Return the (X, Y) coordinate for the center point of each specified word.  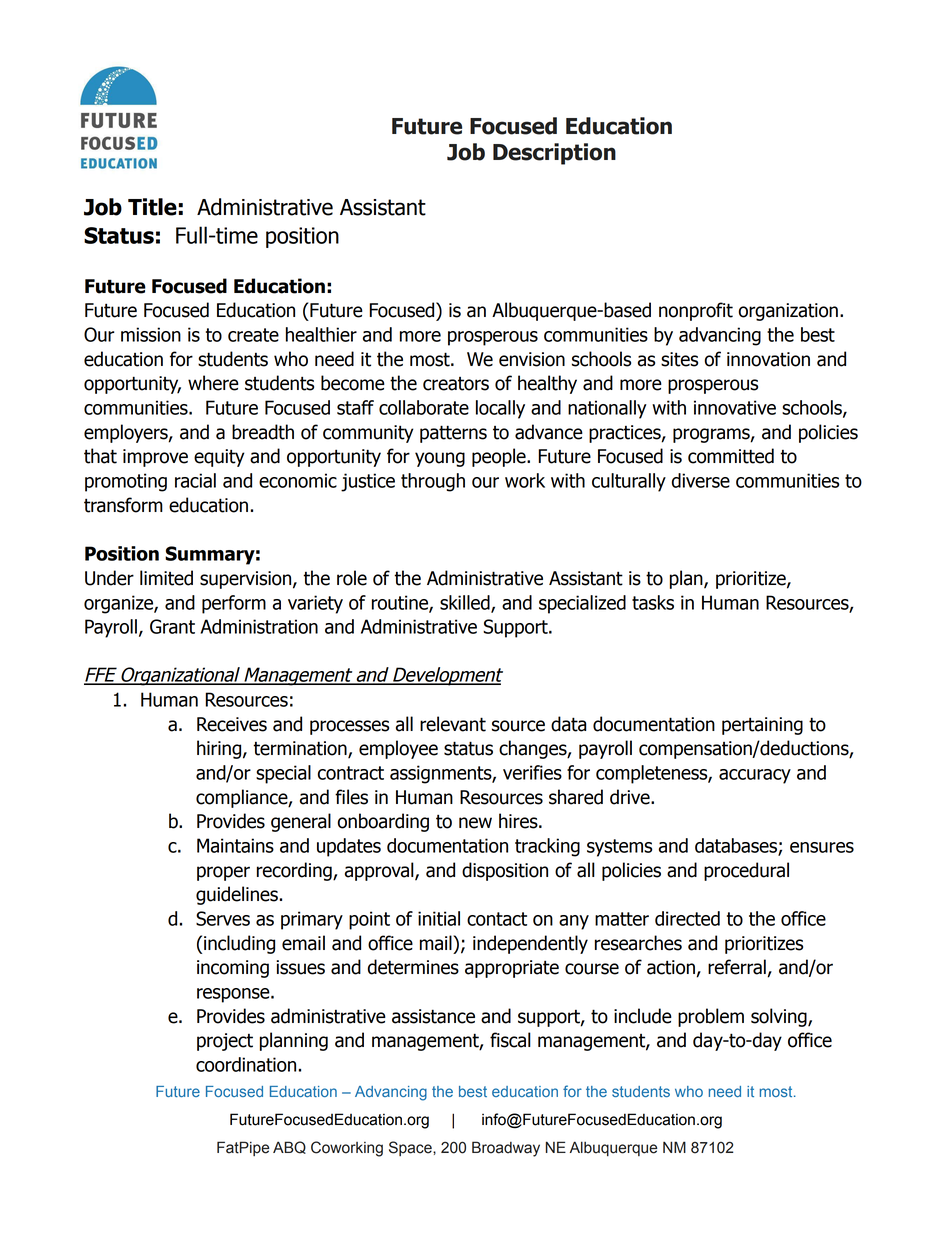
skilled (466, 603)
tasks (653, 602)
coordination (246, 1064)
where (213, 383)
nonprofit (696, 311)
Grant (172, 626)
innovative (735, 407)
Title (152, 207)
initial (439, 918)
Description (554, 154)
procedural (746, 871)
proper (223, 873)
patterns (453, 434)
